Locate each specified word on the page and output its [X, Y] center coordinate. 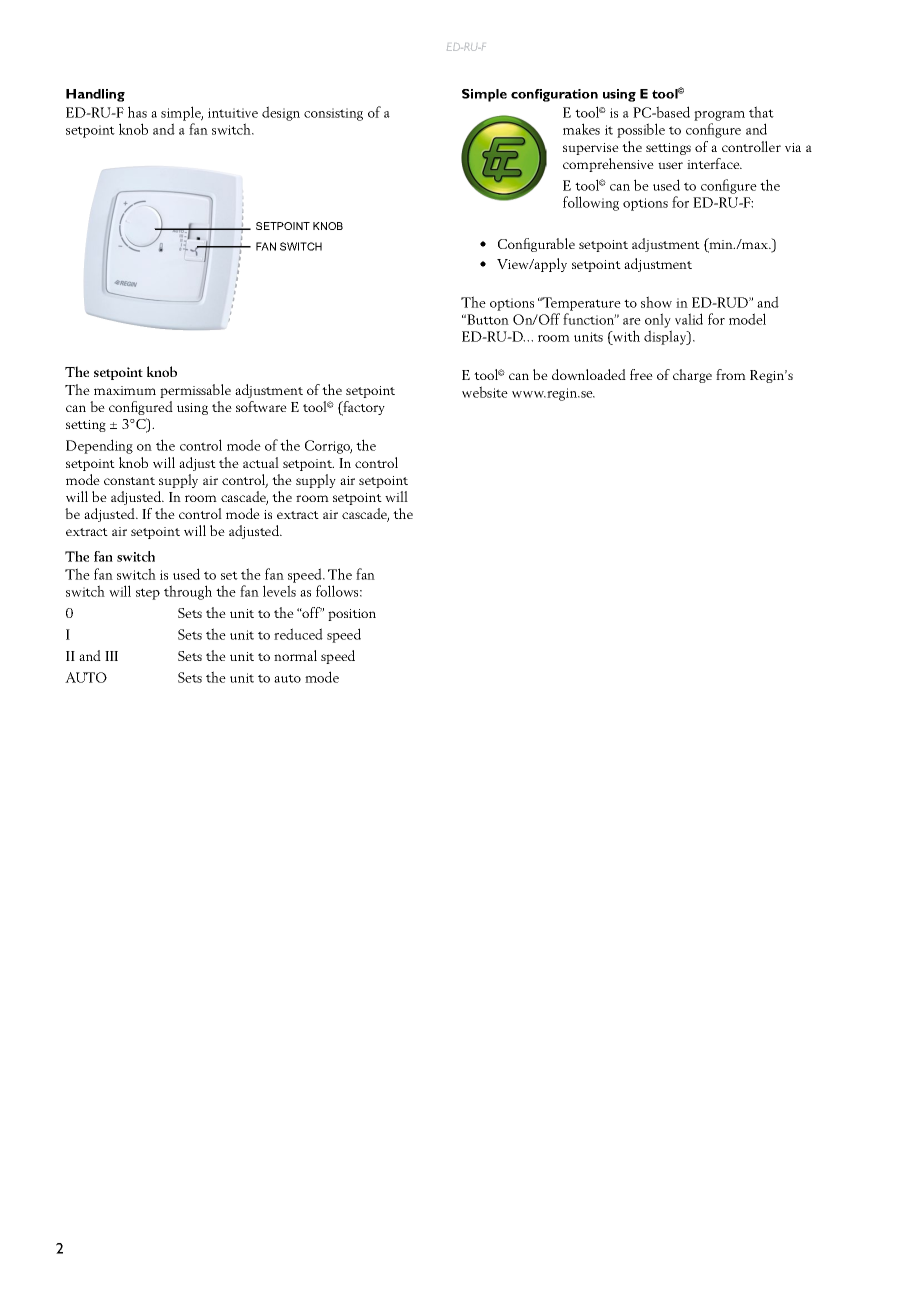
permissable [195, 391]
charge [692, 376]
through [188, 592]
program [719, 116]
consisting [333, 114]
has [137, 112]
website [485, 392]
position [352, 615]
